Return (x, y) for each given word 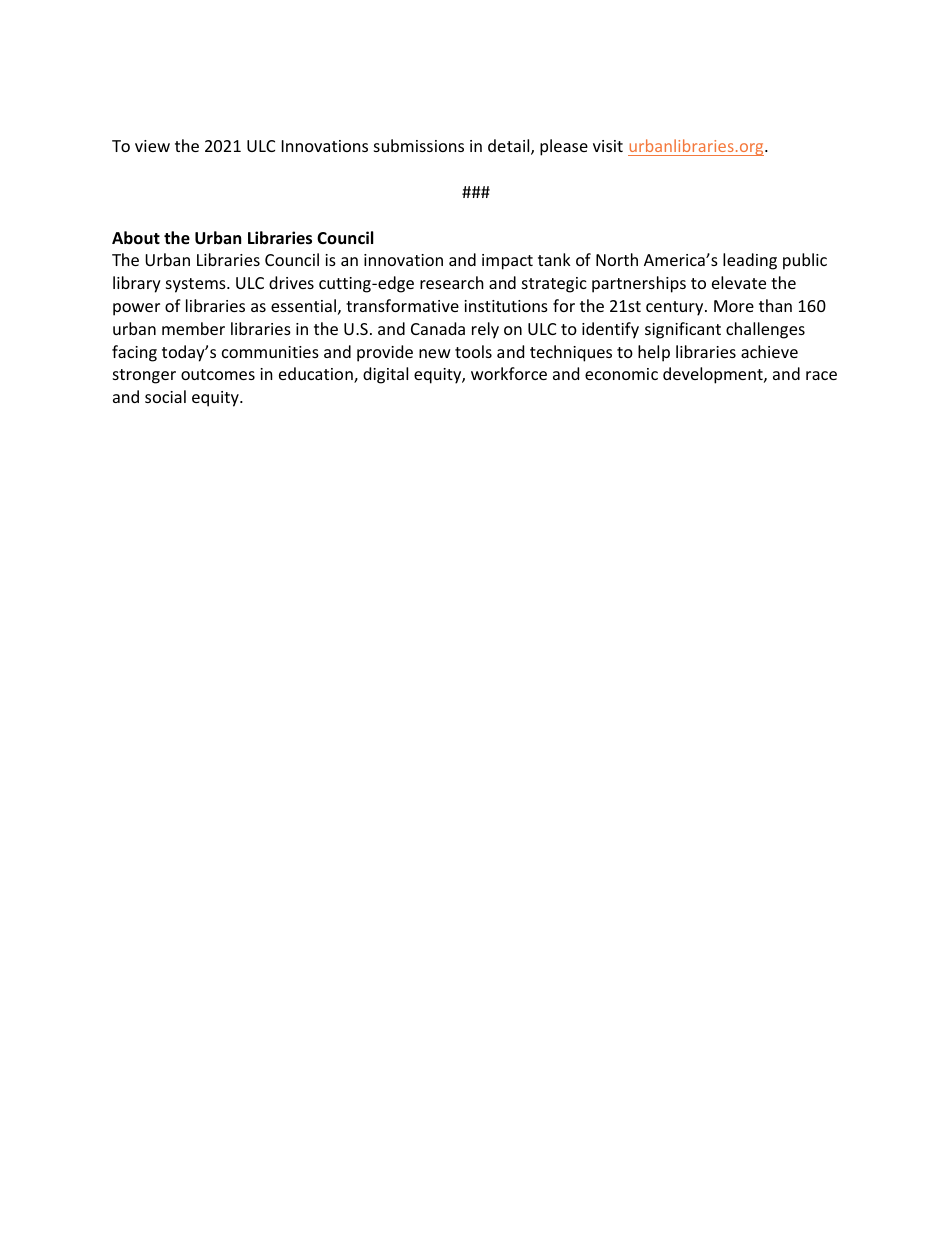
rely (485, 330)
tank (554, 259)
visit (608, 146)
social (165, 396)
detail (510, 147)
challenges (765, 330)
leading (750, 261)
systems (197, 285)
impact (507, 262)
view (152, 146)
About (136, 238)
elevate (739, 282)
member (193, 328)
